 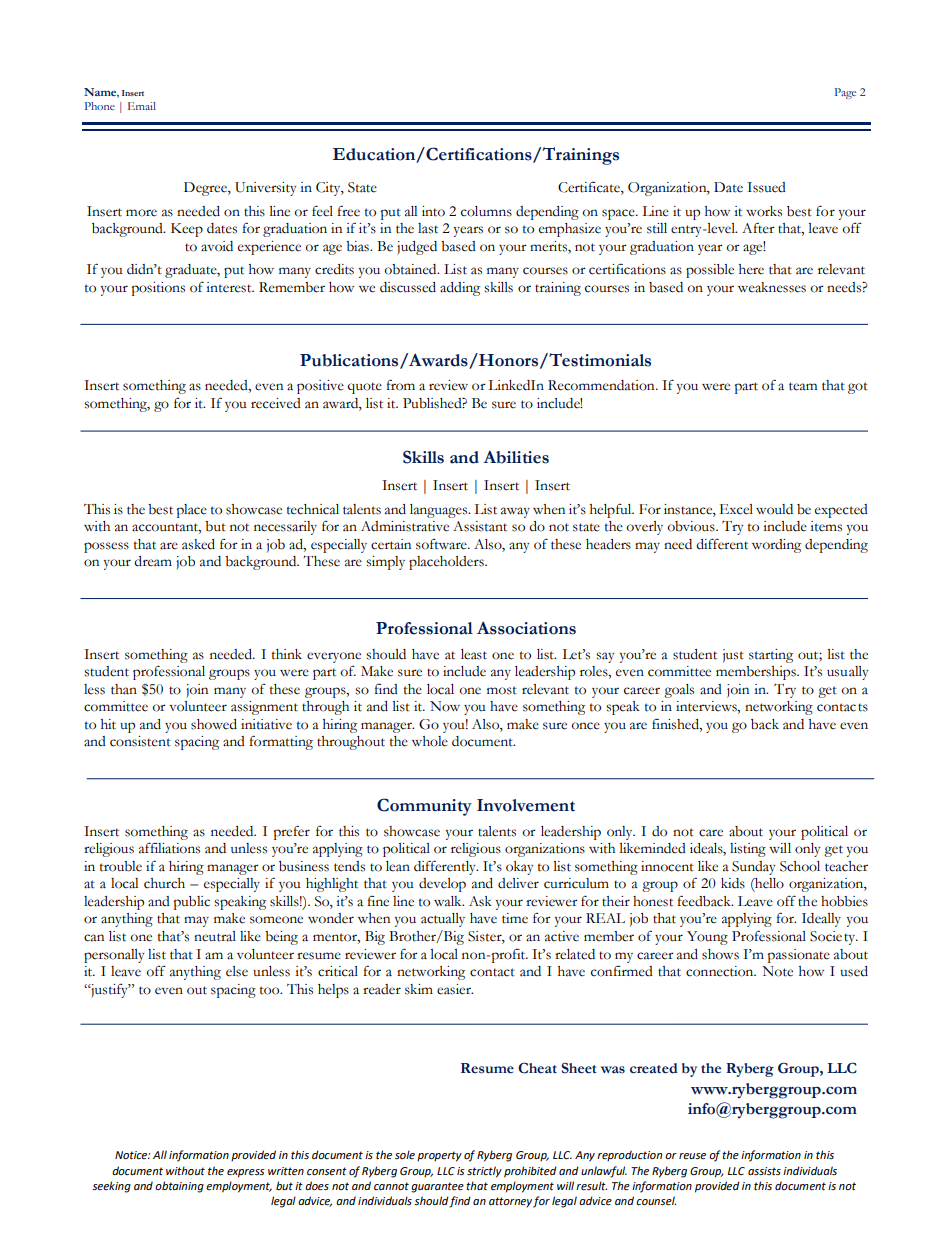 I want to click on Email, so click(x=142, y=106).
